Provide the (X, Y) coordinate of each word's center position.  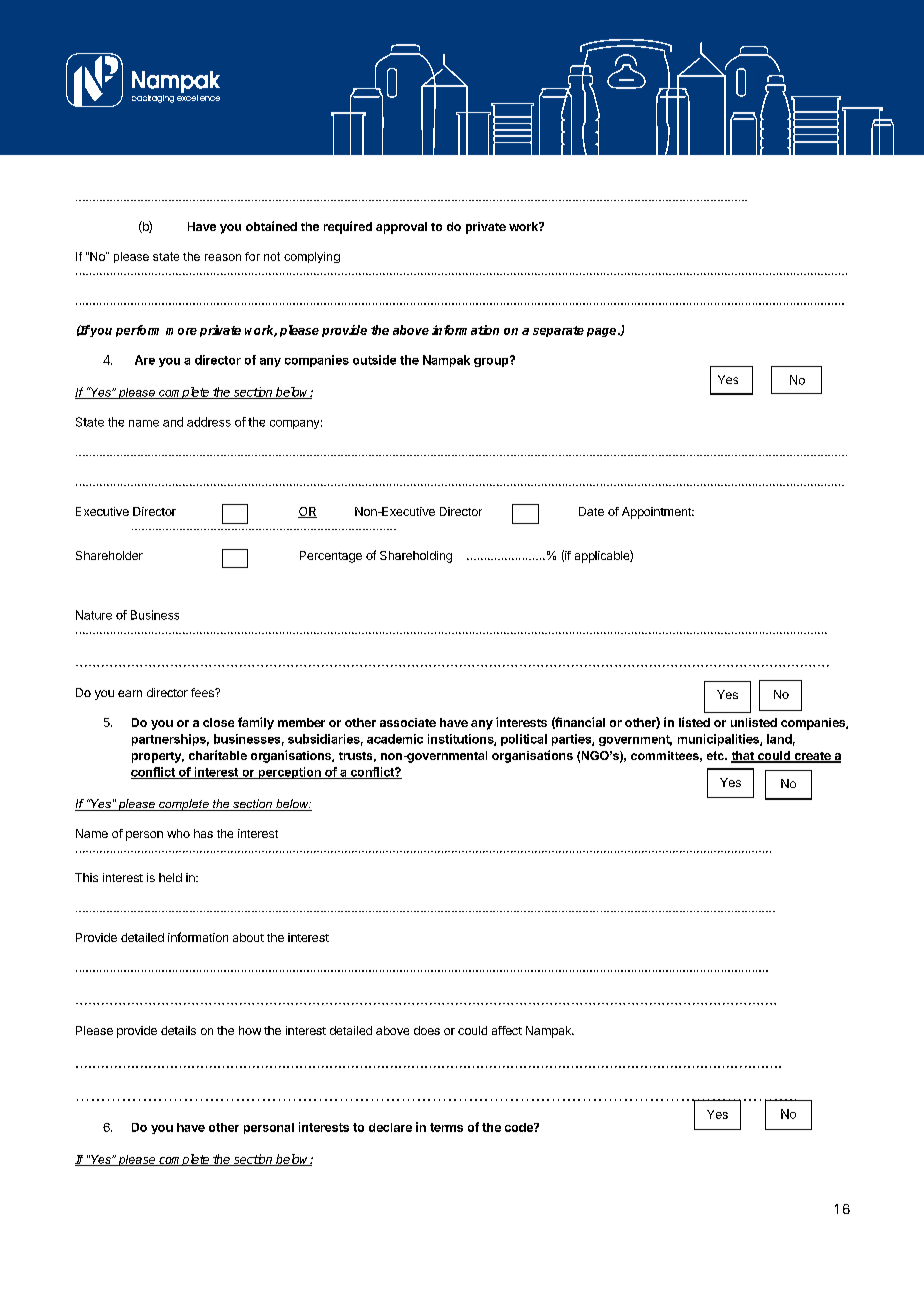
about (248, 937)
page (603, 332)
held (170, 877)
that (743, 757)
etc (716, 755)
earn (130, 693)
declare (390, 1127)
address (209, 422)
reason (223, 257)
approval (401, 228)
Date (591, 511)
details (178, 1030)
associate (408, 722)
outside (374, 360)
